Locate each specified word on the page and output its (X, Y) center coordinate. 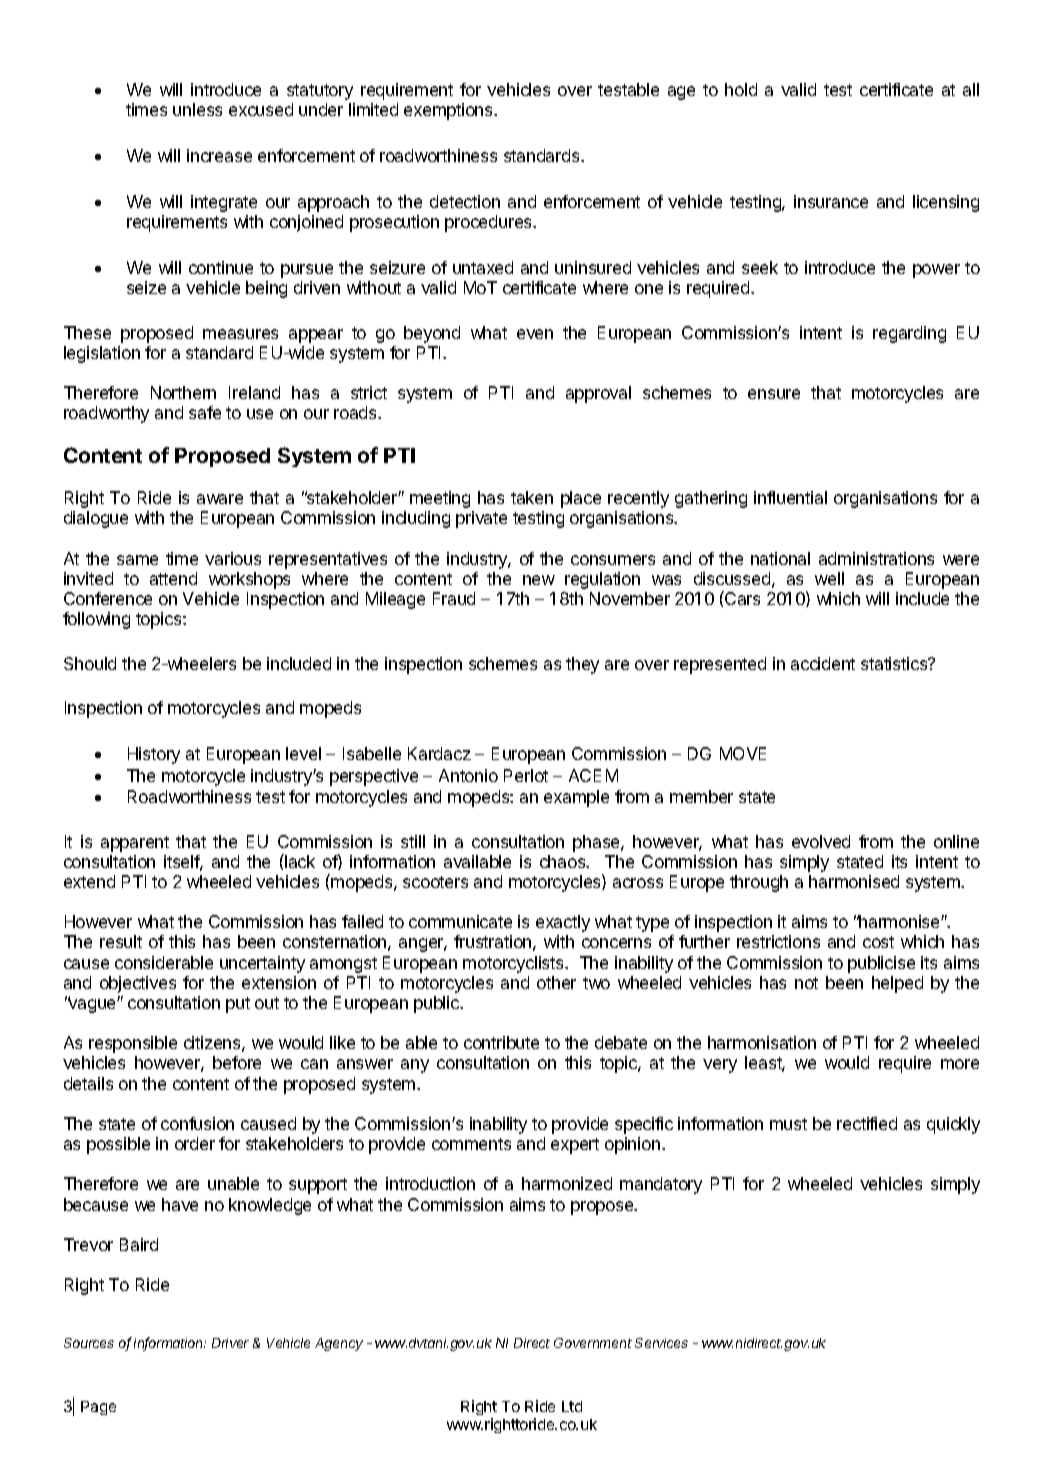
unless (197, 109)
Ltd (572, 1406)
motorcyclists (514, 964)
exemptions (449, 111)
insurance (831, 201)
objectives (138, 984)
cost (878, 942)
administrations (876, 558)
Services (661, 1343)
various (233, 558)
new (539, 580)
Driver (230, 1343)
